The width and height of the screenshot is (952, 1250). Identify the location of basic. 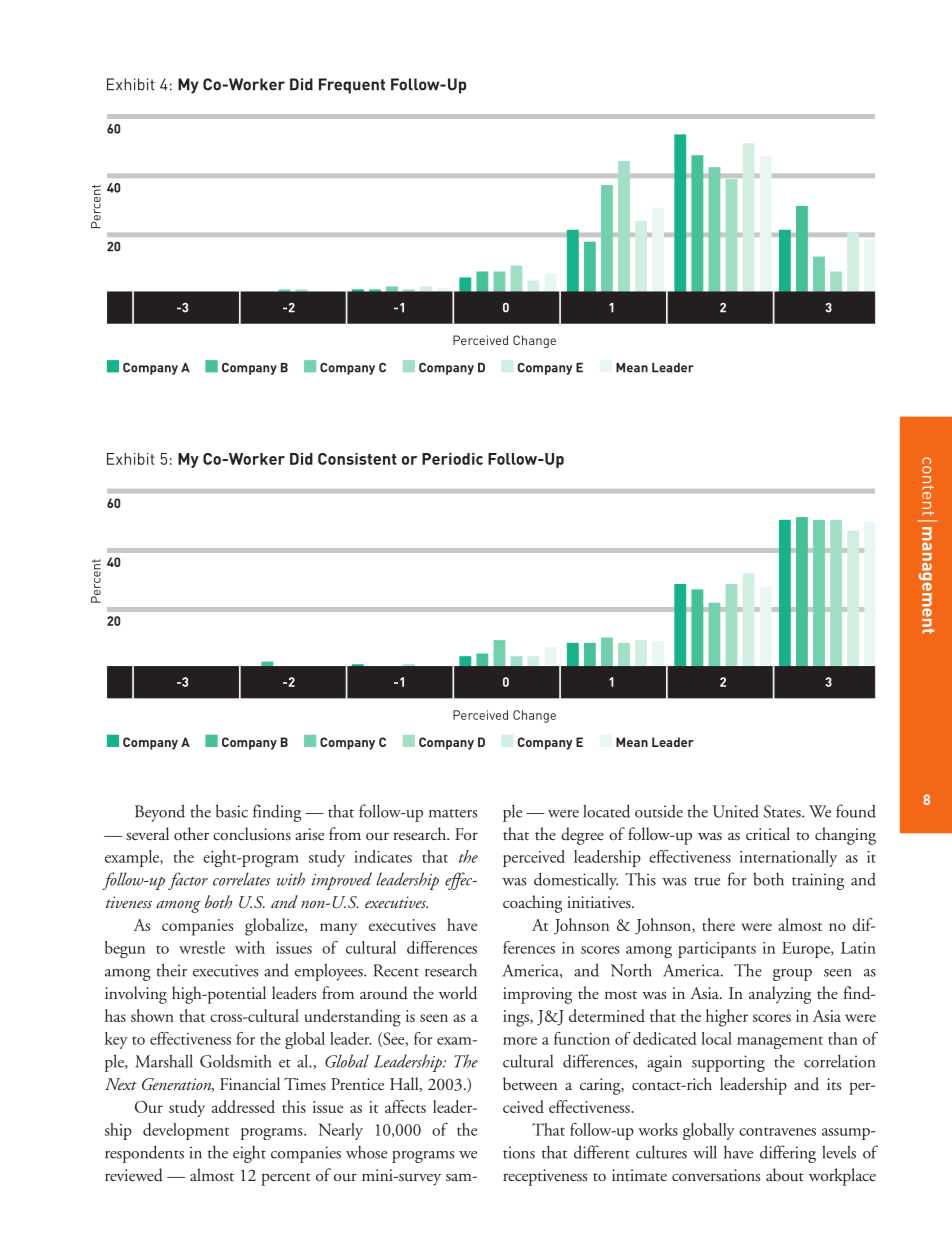
(232, 811).
